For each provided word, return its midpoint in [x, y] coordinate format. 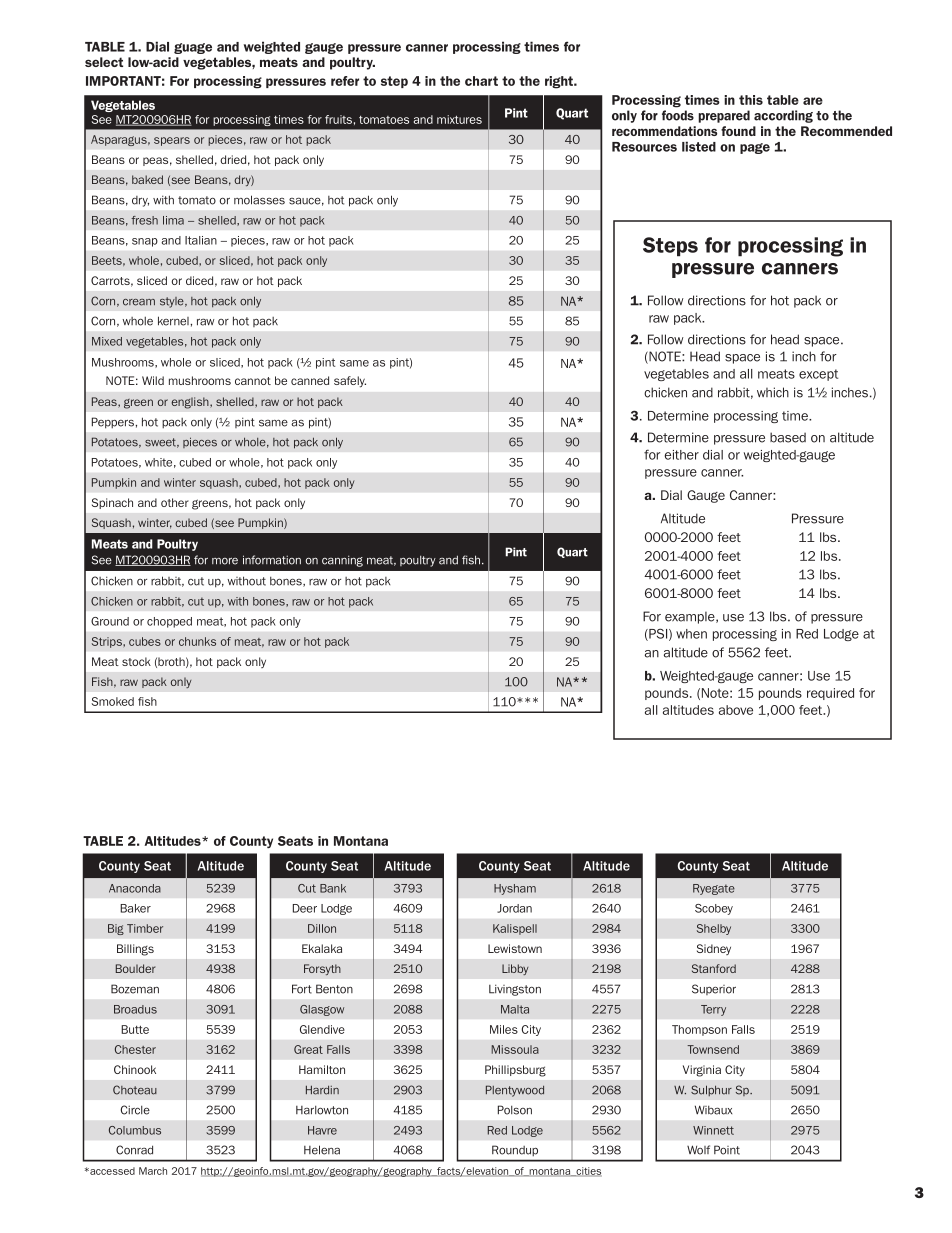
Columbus [135, 1130]
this [751, 100]
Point [727, 1150]
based [788, 437]
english [191, 403]
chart [481, 81]
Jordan [514, 908]
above [736, 710]
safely [350, 382]
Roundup [515, 1151]
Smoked [112, 701]
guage [193, 48]
